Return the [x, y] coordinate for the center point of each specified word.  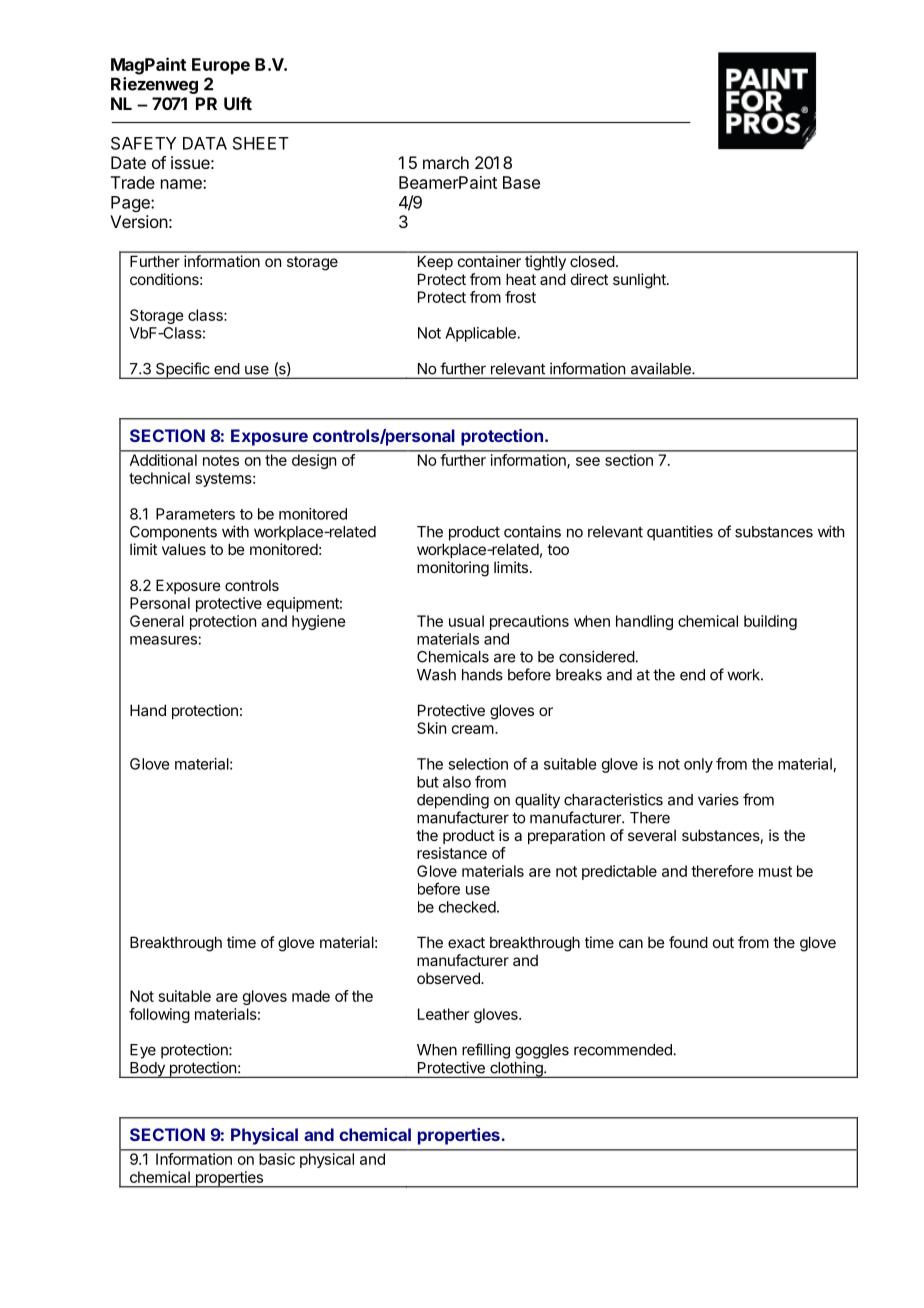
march [446, 162]
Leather [443, 1014]
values [184, 549]
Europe [221, 66]
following [159, 1015]
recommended [623, 1050]
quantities [680, 533]
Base [521, 182]
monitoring [453, 569]
